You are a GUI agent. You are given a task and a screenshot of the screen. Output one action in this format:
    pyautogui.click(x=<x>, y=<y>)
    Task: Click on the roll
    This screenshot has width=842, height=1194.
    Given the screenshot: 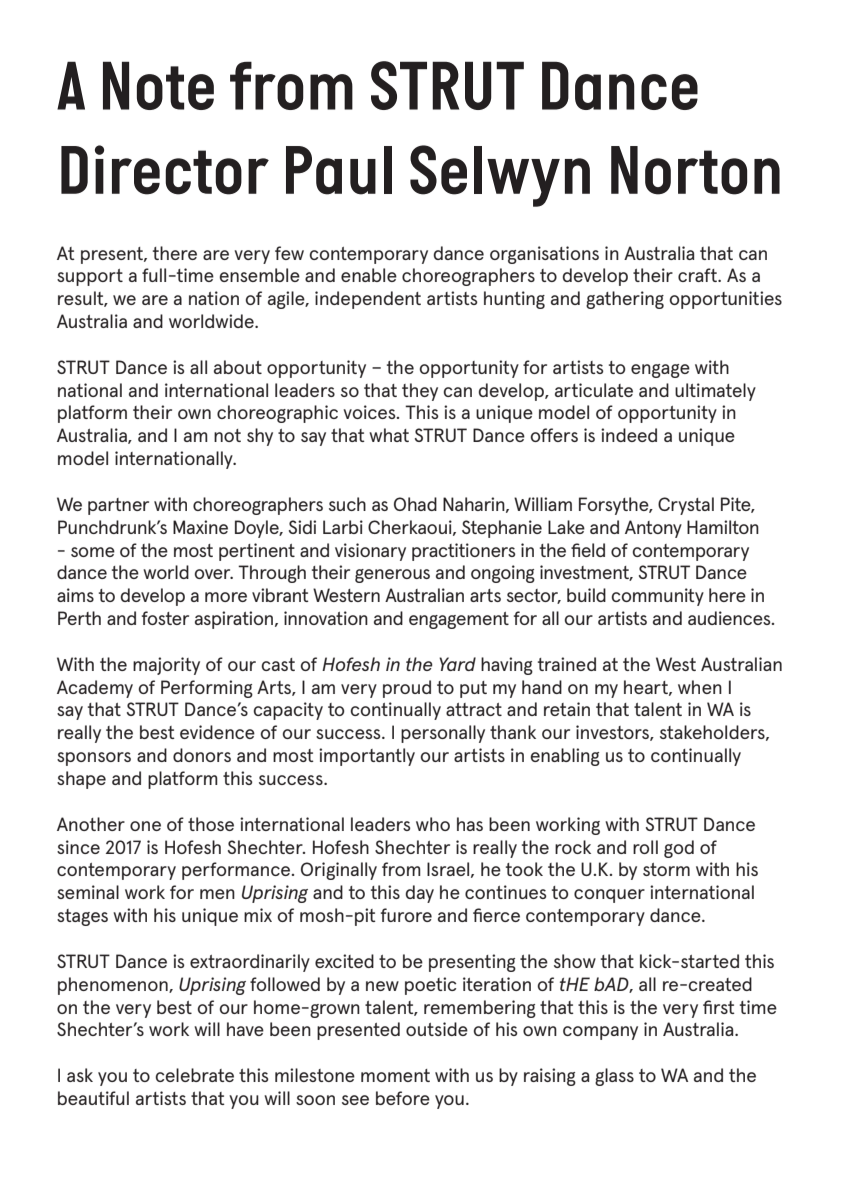 What is the action you would take?
    pyautogui.click(x=645, y=847)
